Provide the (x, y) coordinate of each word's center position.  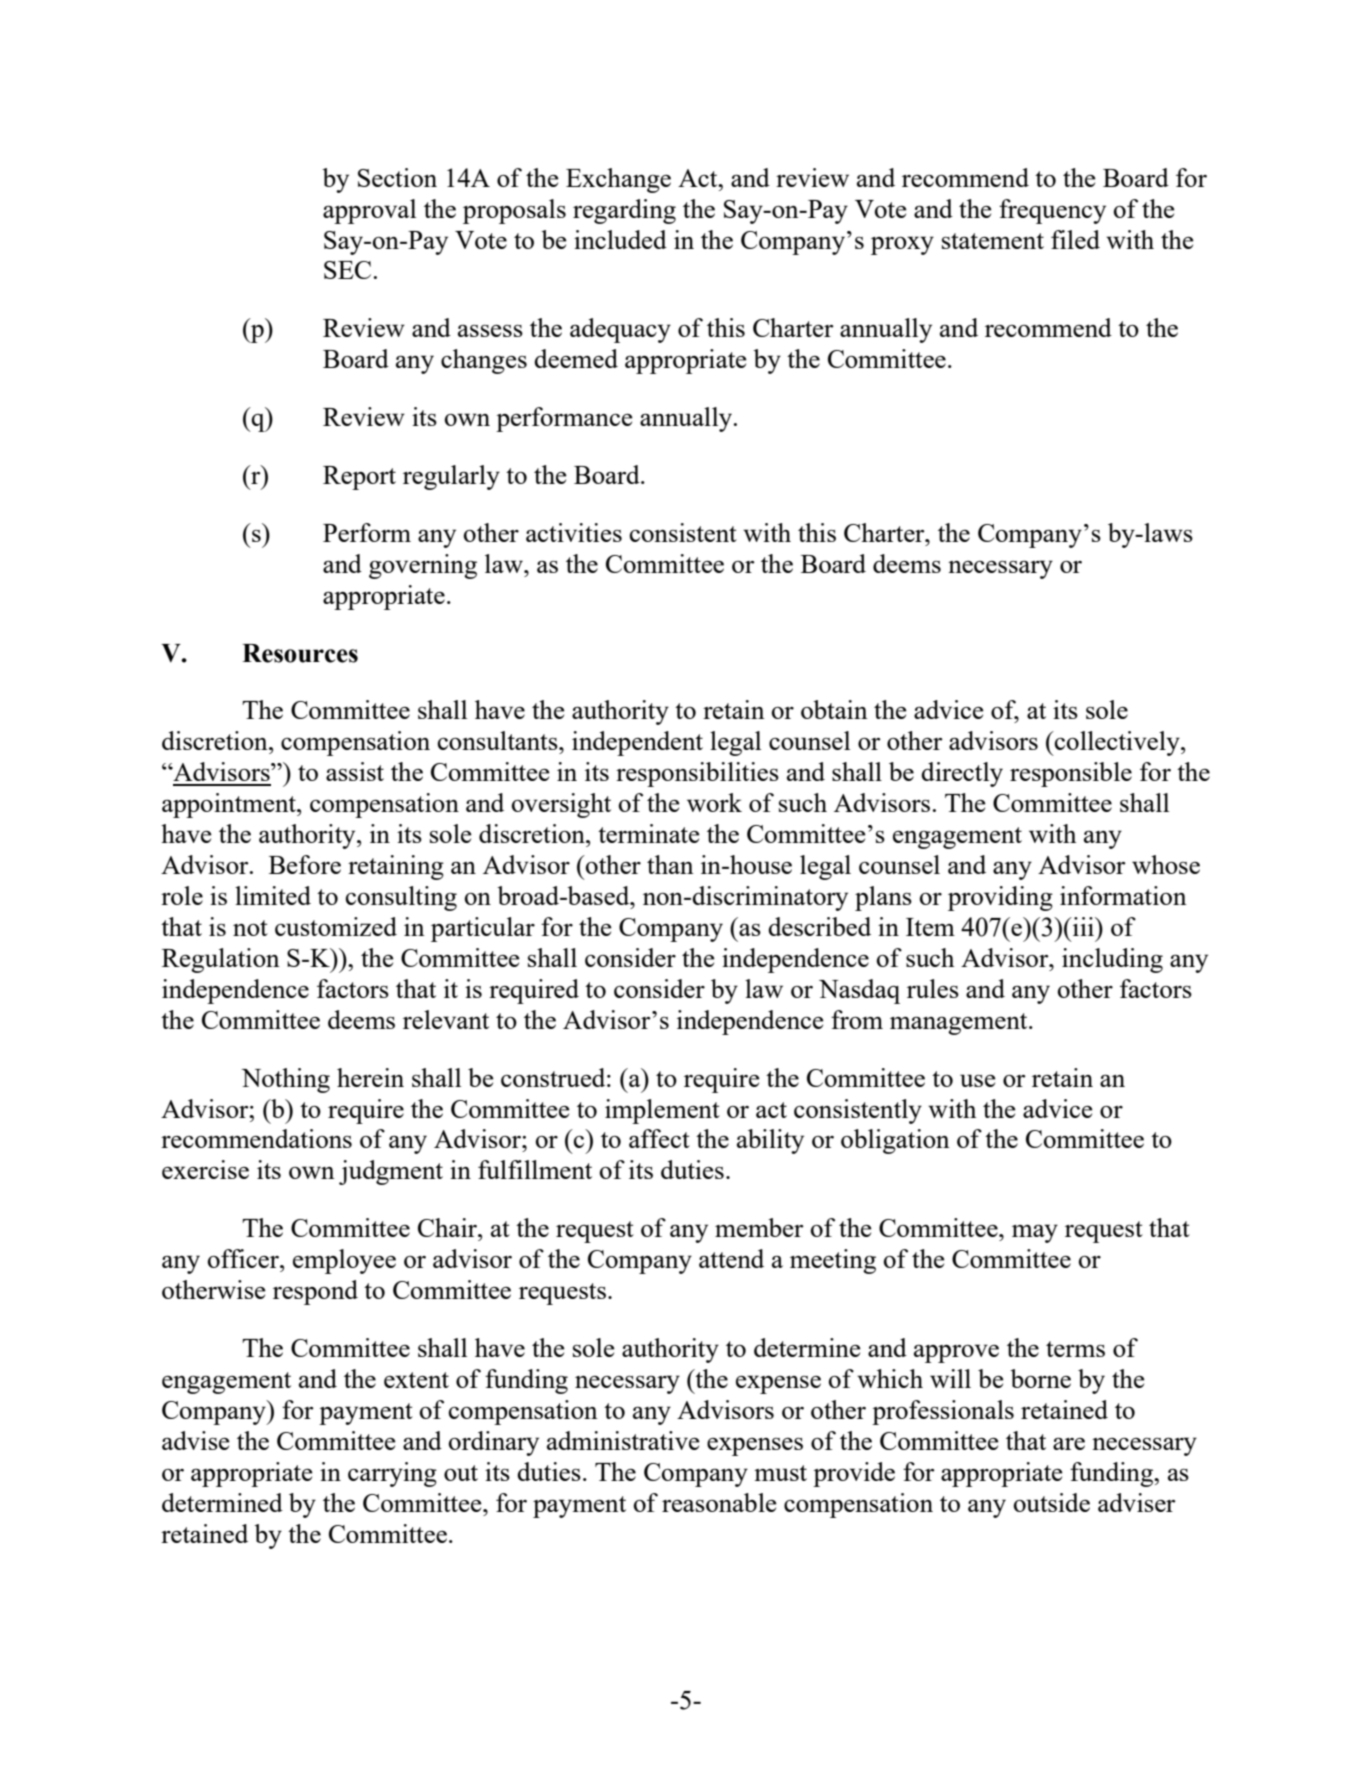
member (759, 1227)
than (670, 864)
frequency (1052, 211)
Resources (300, 653)
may (1035, 1233)
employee (344, 1261)
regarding (624, 211)
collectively (1117, 743)
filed (1075, 239)
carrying (392, 1474)
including (1112, 960)
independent (637, 743)
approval (369, 211)
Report (359, 478)
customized (336, 926)
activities (574, 532)
